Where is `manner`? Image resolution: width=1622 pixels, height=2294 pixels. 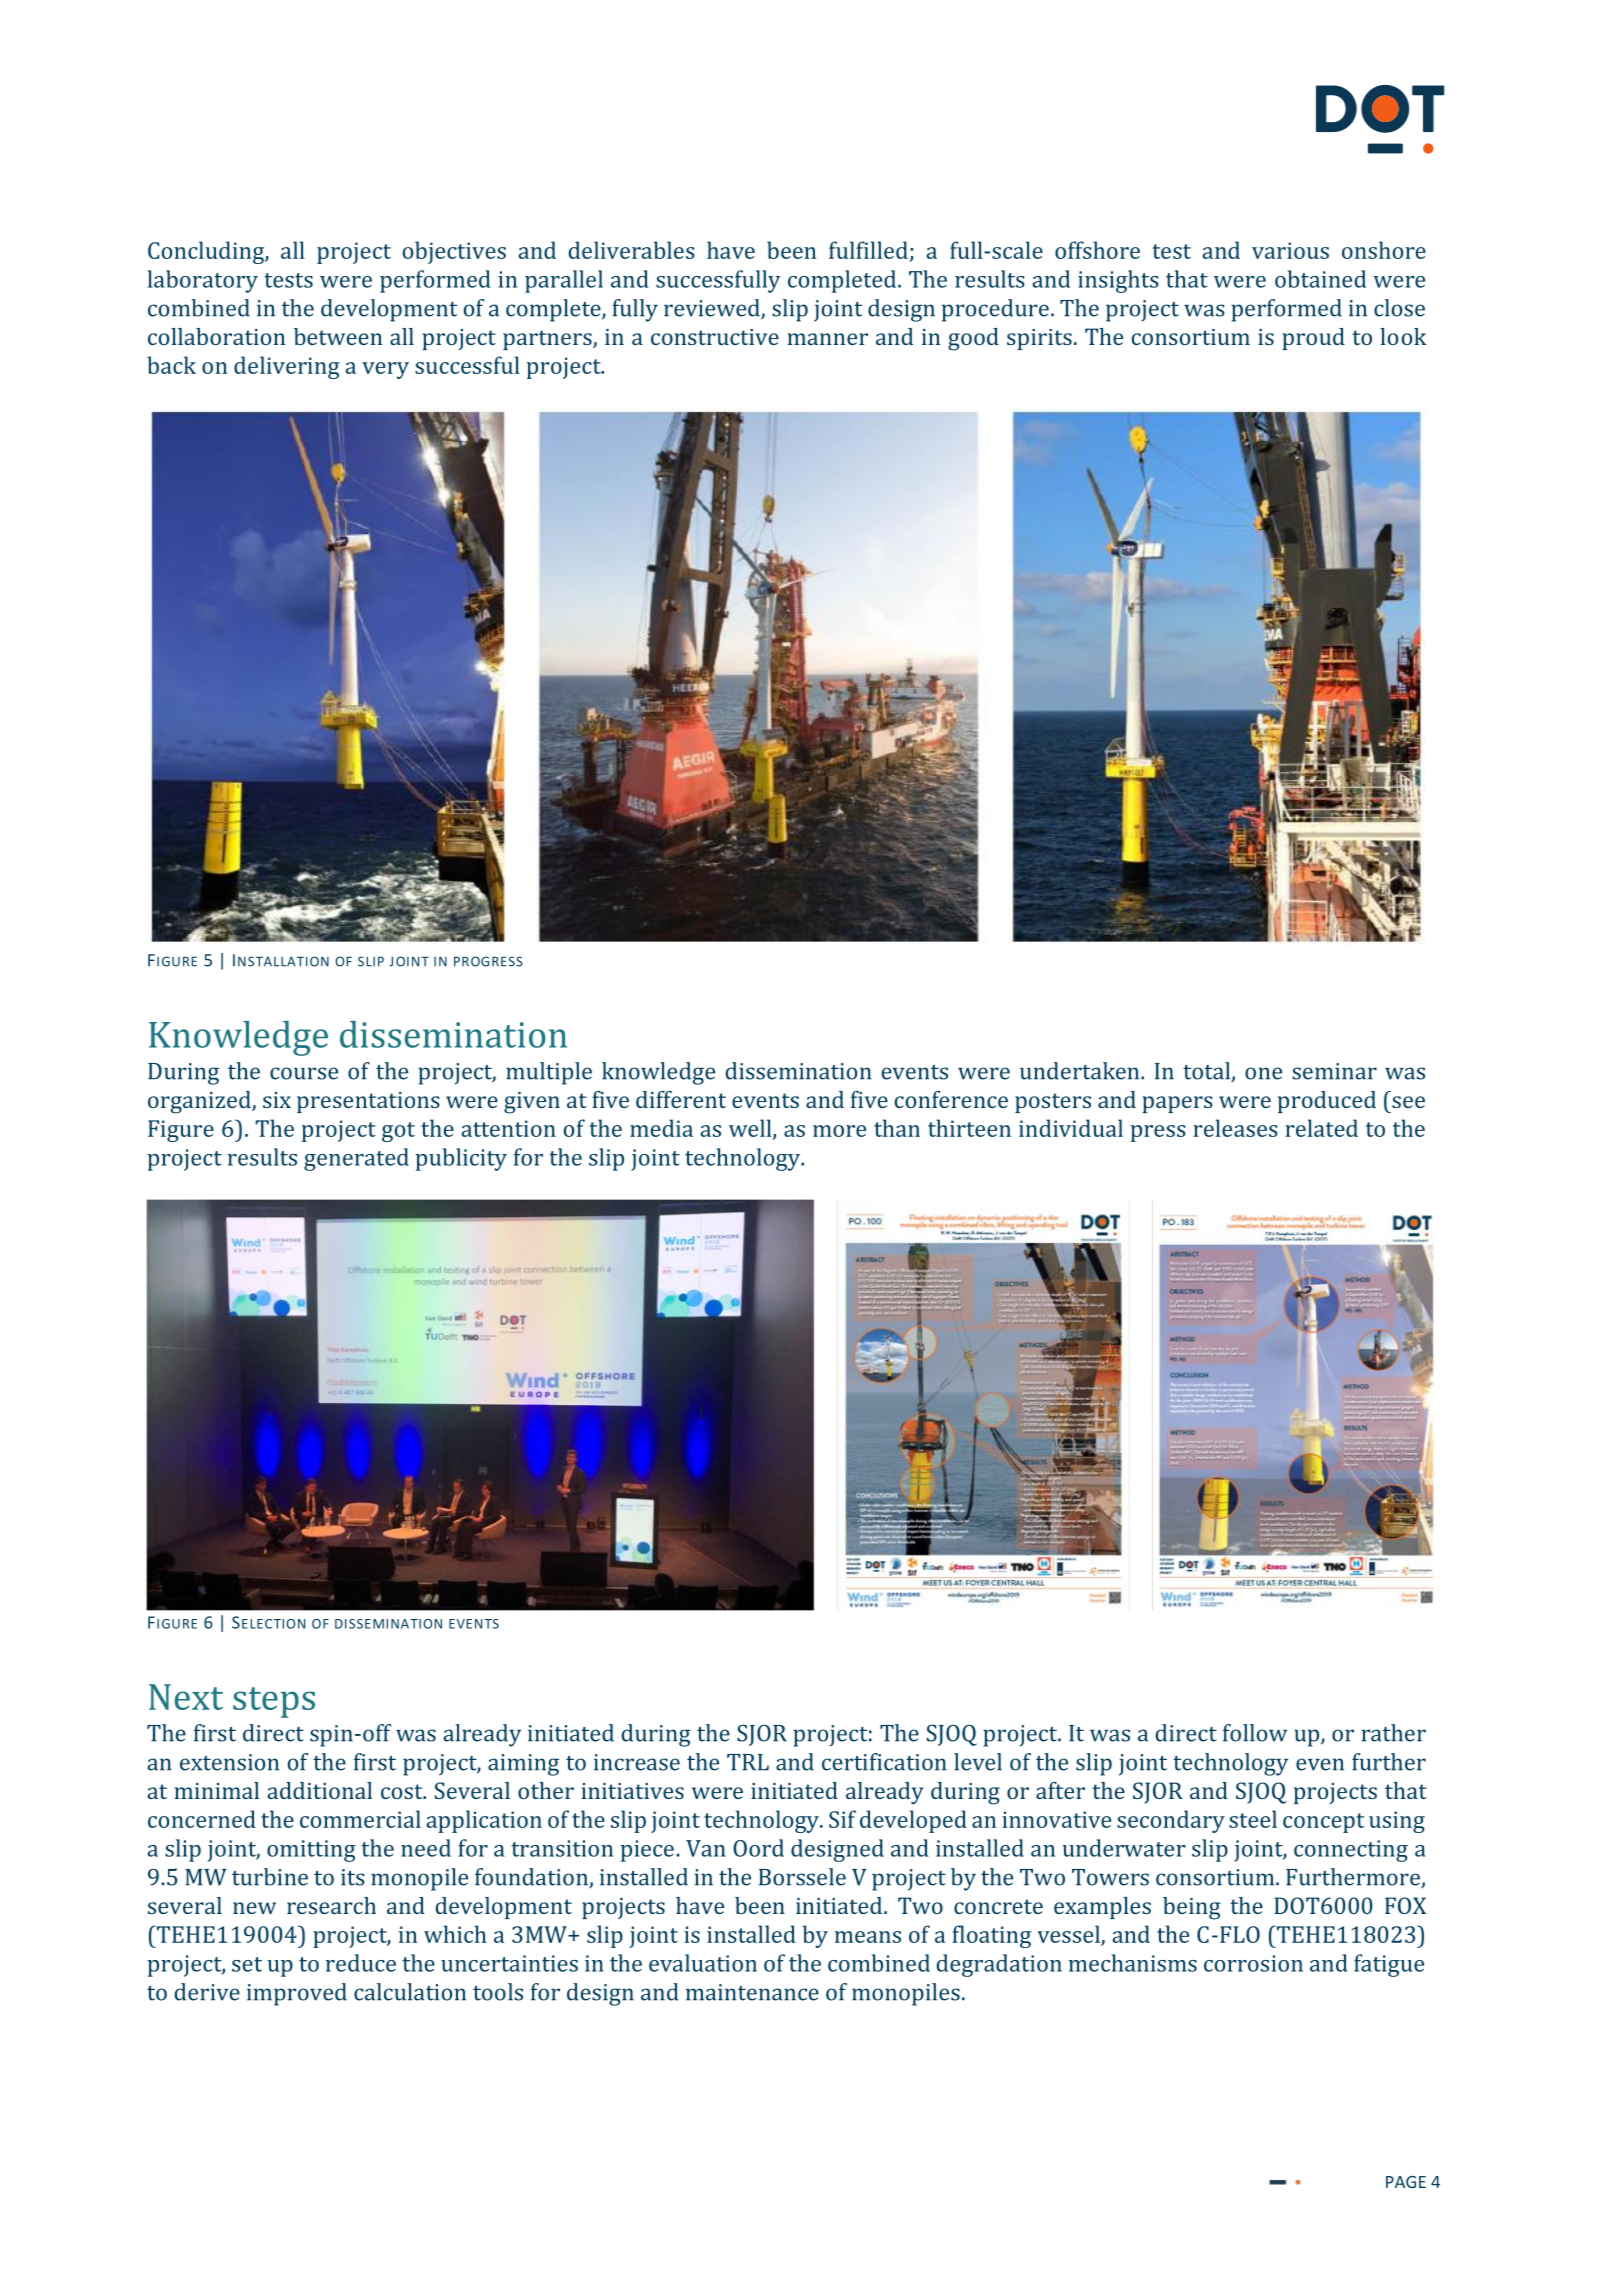
manner is located at coordinates (828, 339).
